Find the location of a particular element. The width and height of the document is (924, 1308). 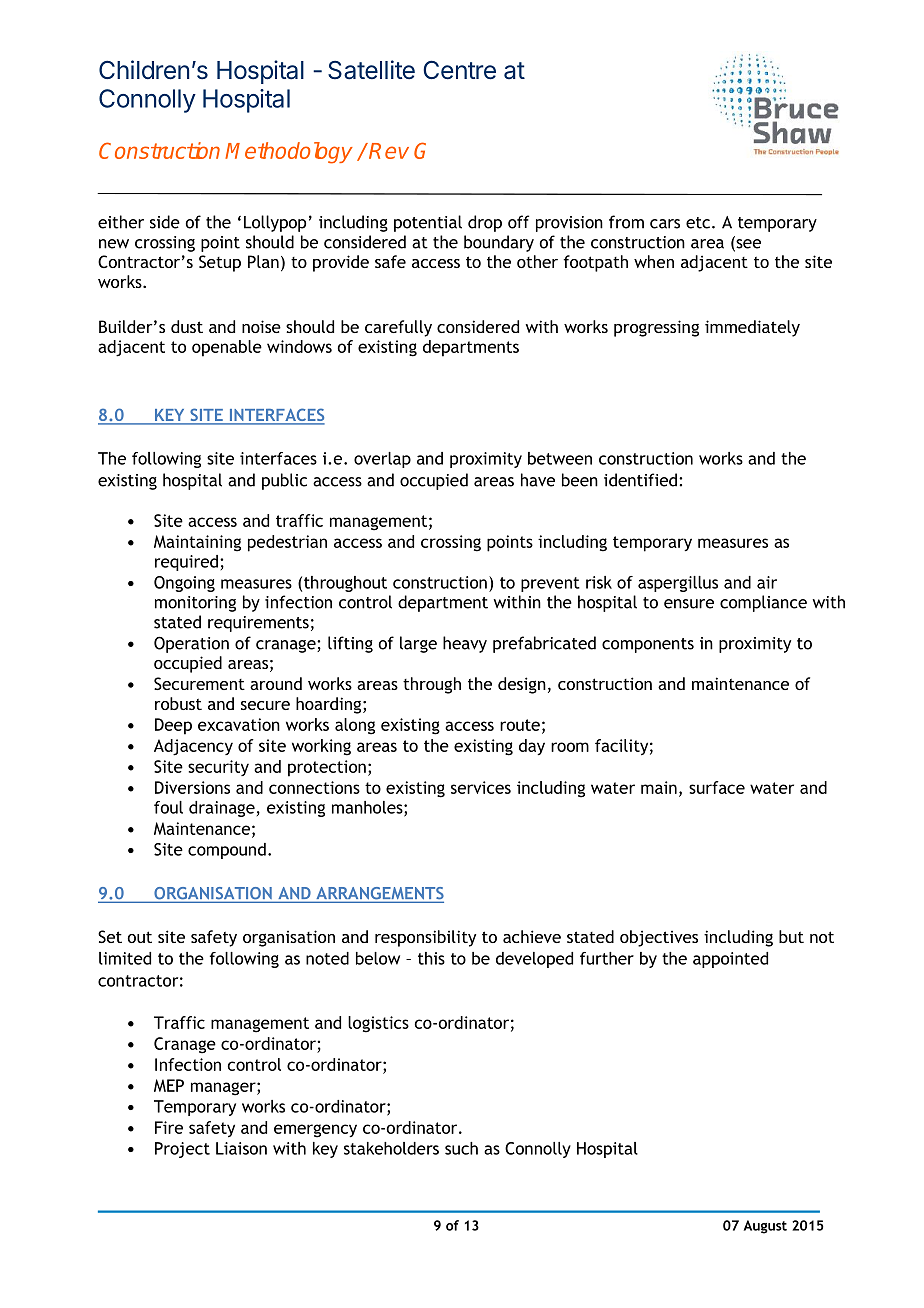

limited is located at coordinates (125, 958).
